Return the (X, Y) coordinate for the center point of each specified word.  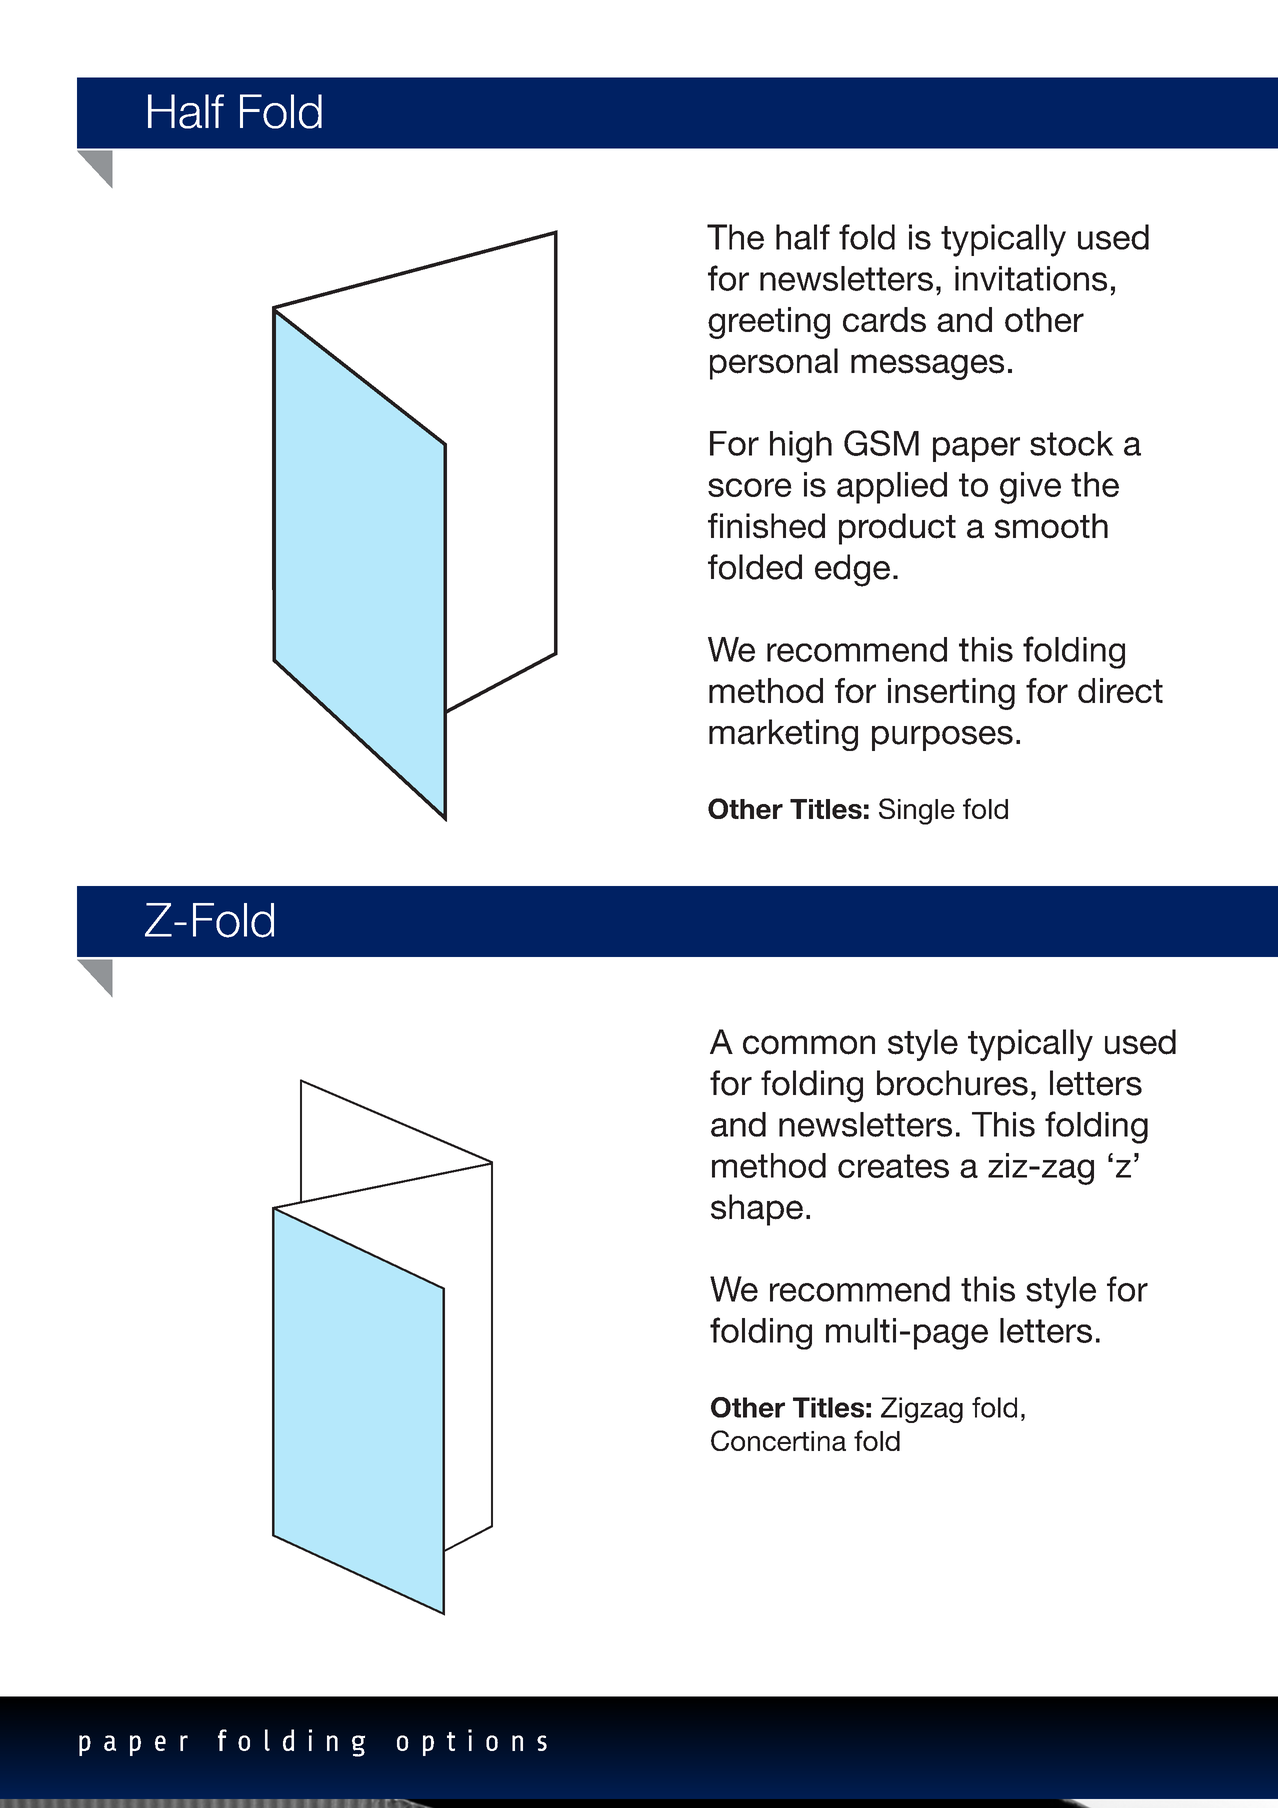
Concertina (778, 1440)
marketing (783, 735)
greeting (769, 323)
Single (917, 811)
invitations (1031, 278)
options (472, 1742)
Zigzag (922, 1410)
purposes (942, 738)
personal (774, 364)
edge (852, 570)
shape (757, 1210)
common (809, 1045)
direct (1120, 690)
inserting (951, 694)
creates (893, 1166)
